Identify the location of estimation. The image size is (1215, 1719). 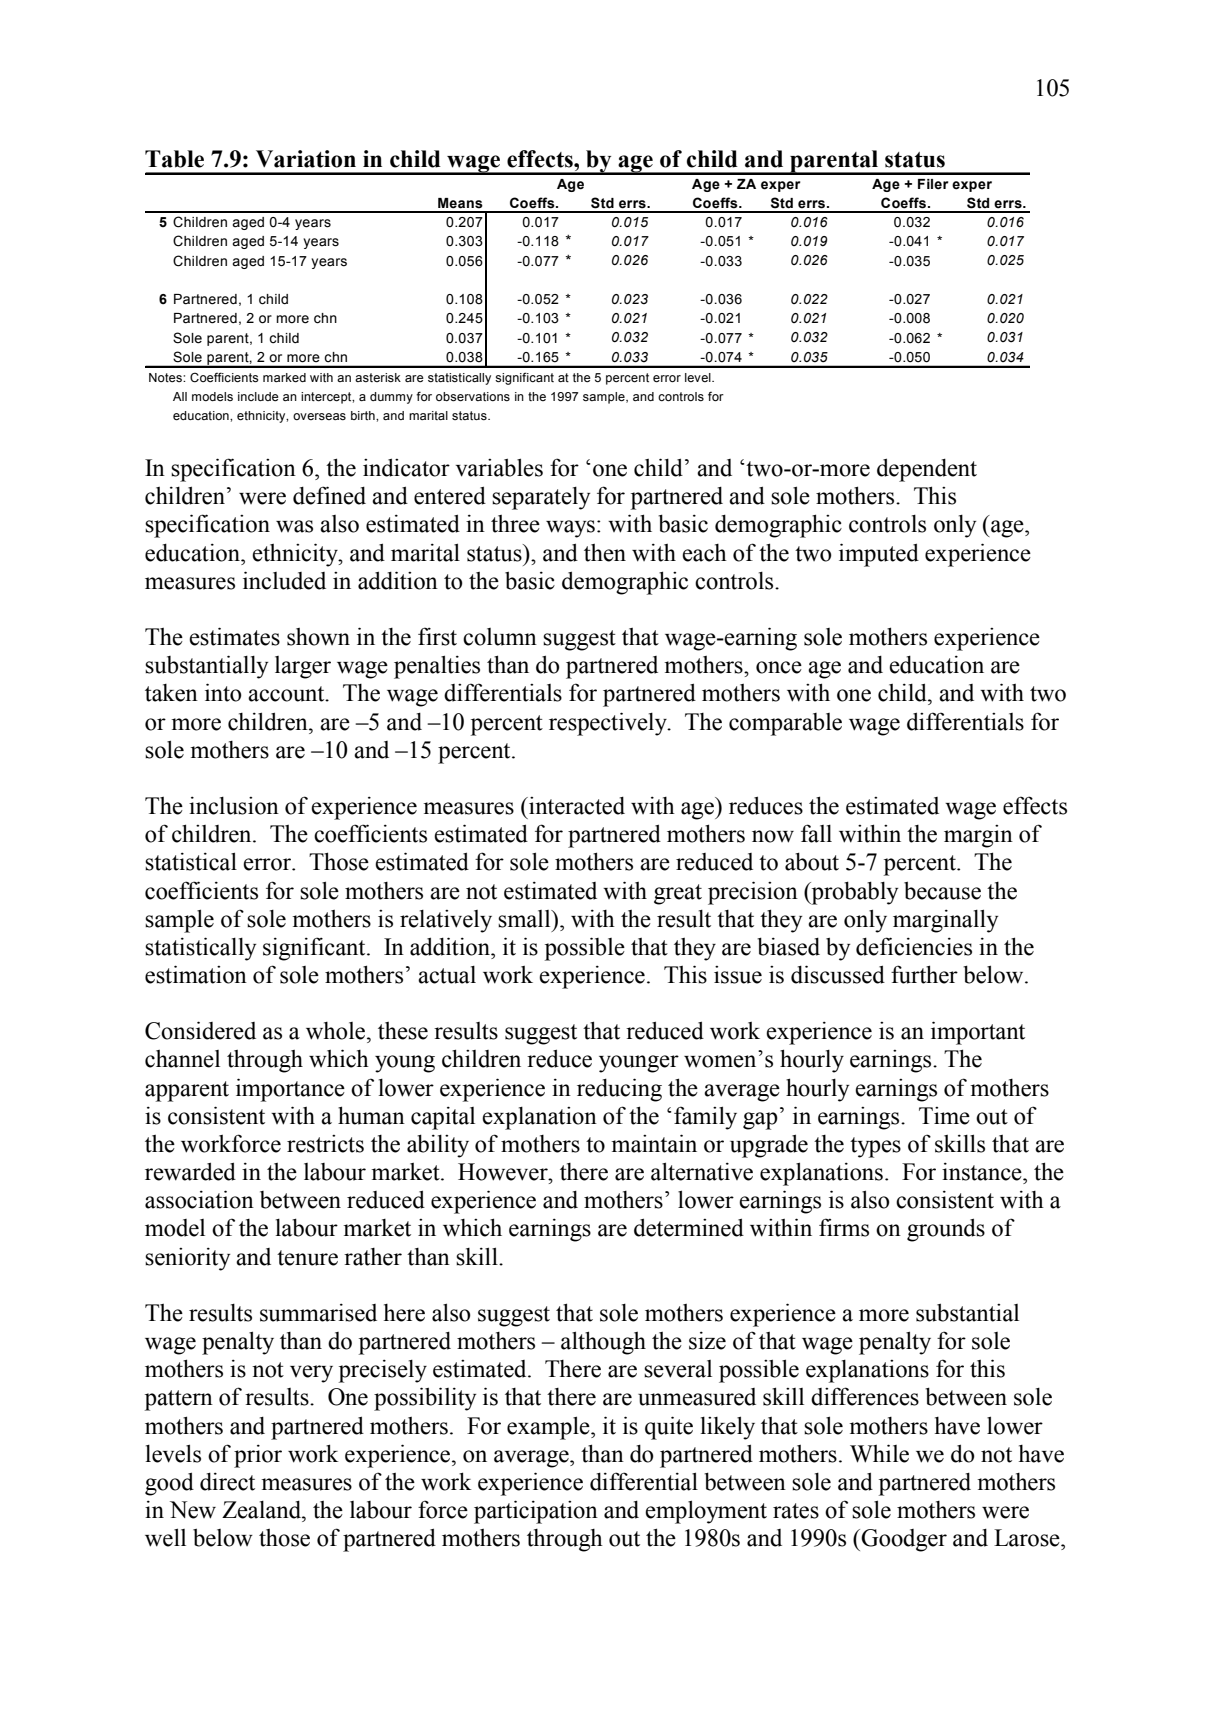
(196, 974).
